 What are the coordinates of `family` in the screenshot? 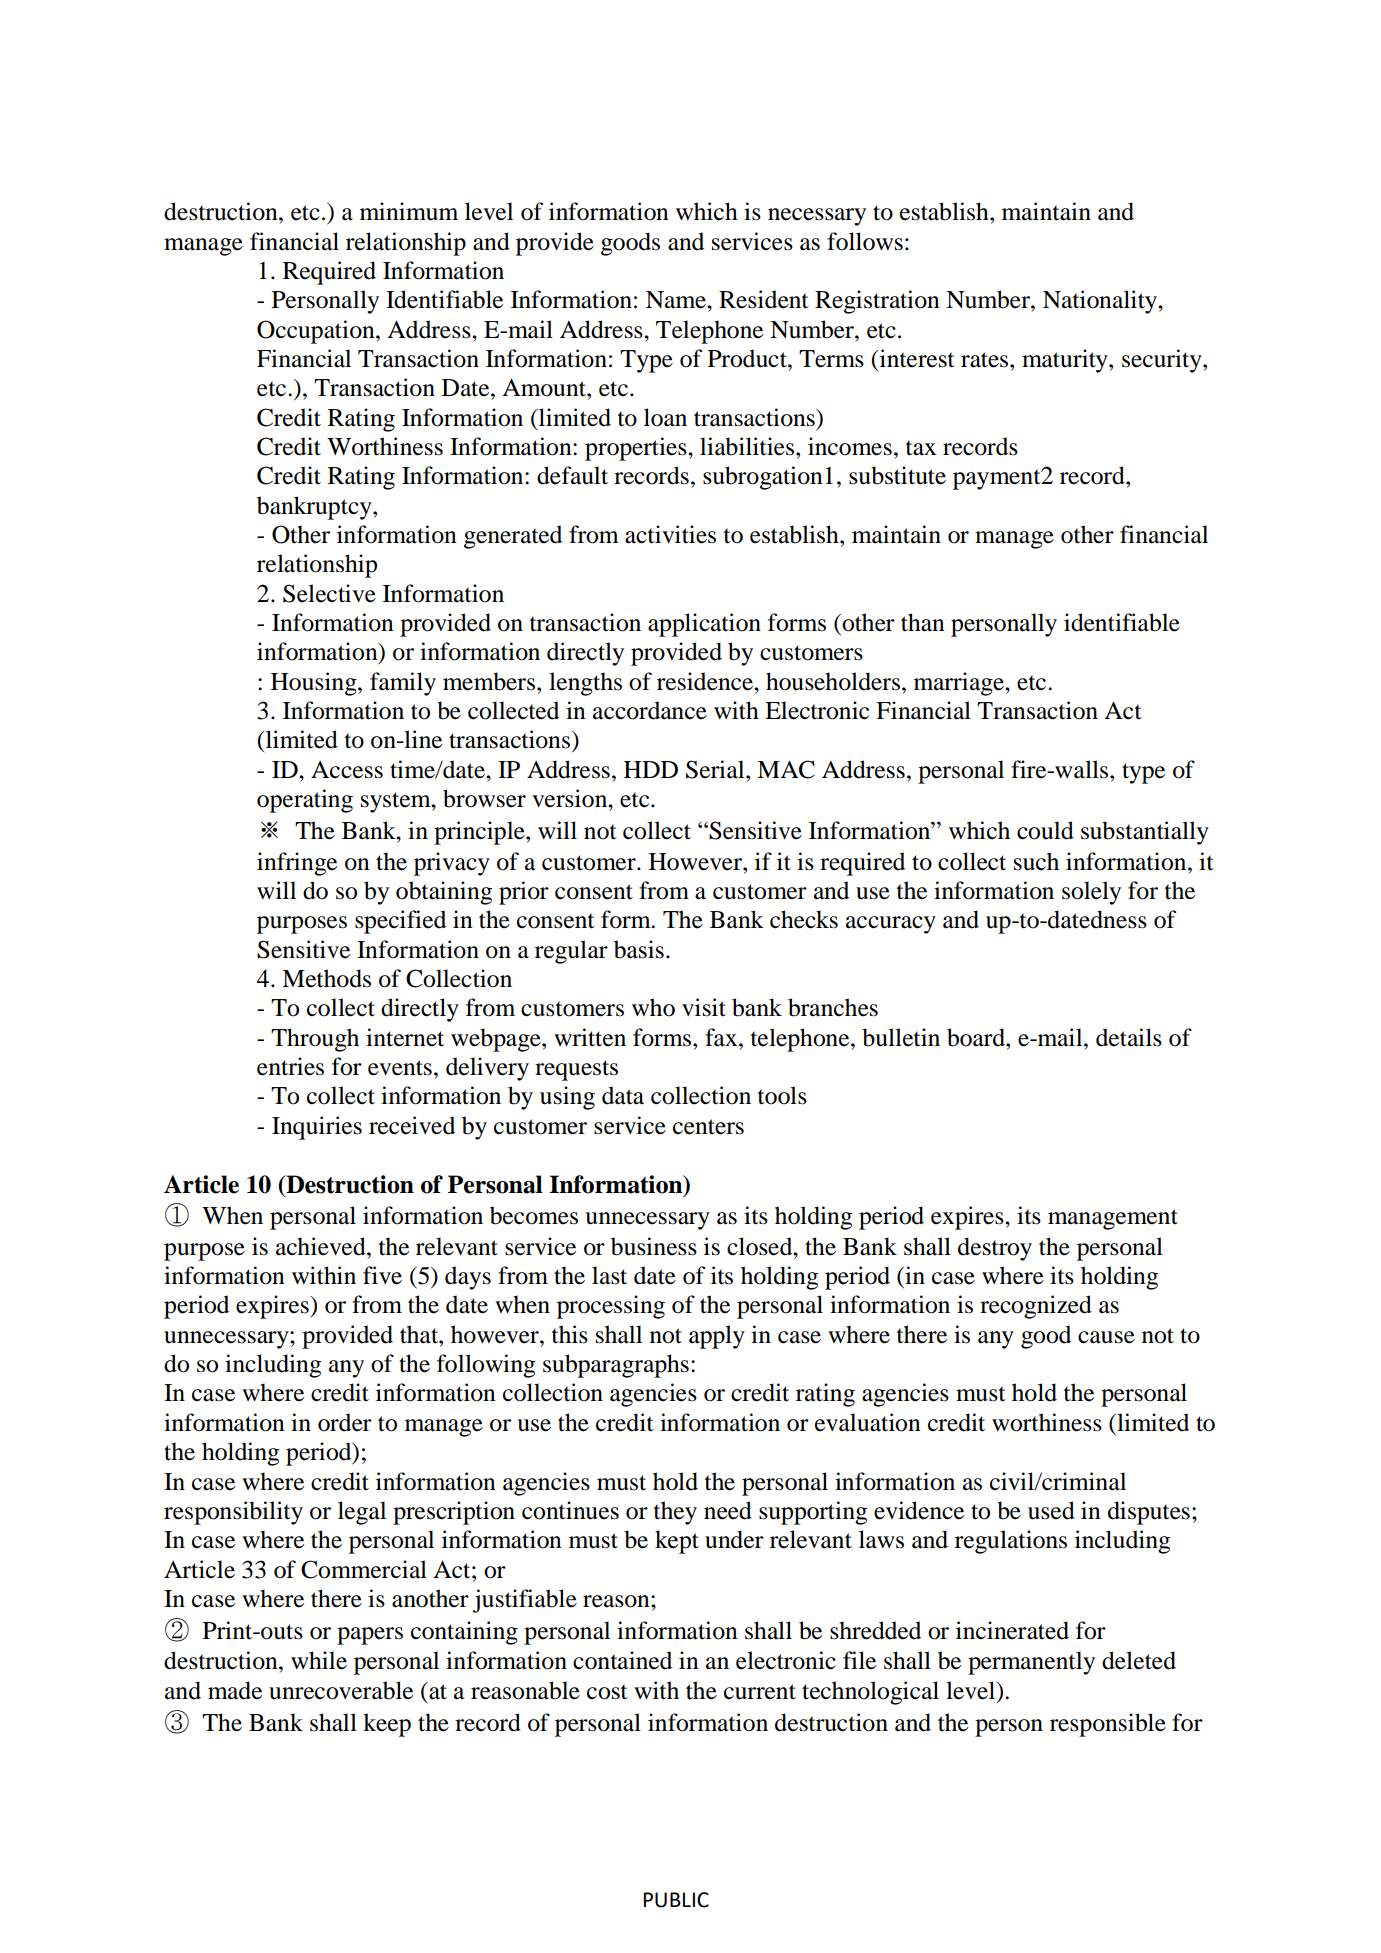 It's located at (403, 684).
